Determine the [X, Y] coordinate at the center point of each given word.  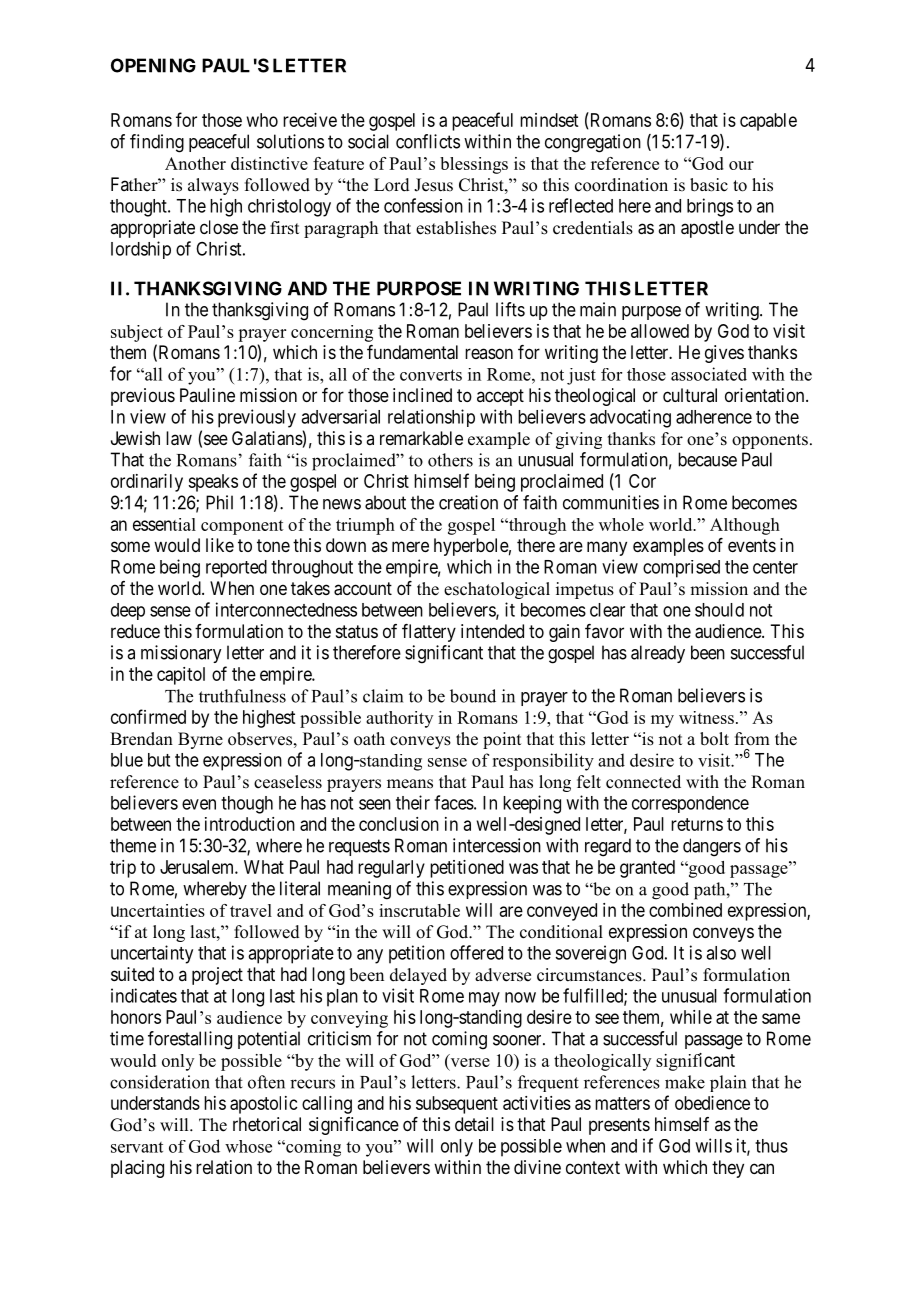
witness [706, 717]
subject [137, 333]
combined [685, 910]
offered [476, 952]
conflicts [428, 141]
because [707, 459]
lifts [510, 309]
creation [468, 502]
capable [768, 122]
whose [248, 1146]
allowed [660, 331]
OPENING [153, 65]
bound [473, 696]
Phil [219, 502]
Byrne [200, 740]
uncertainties [158, 910]
